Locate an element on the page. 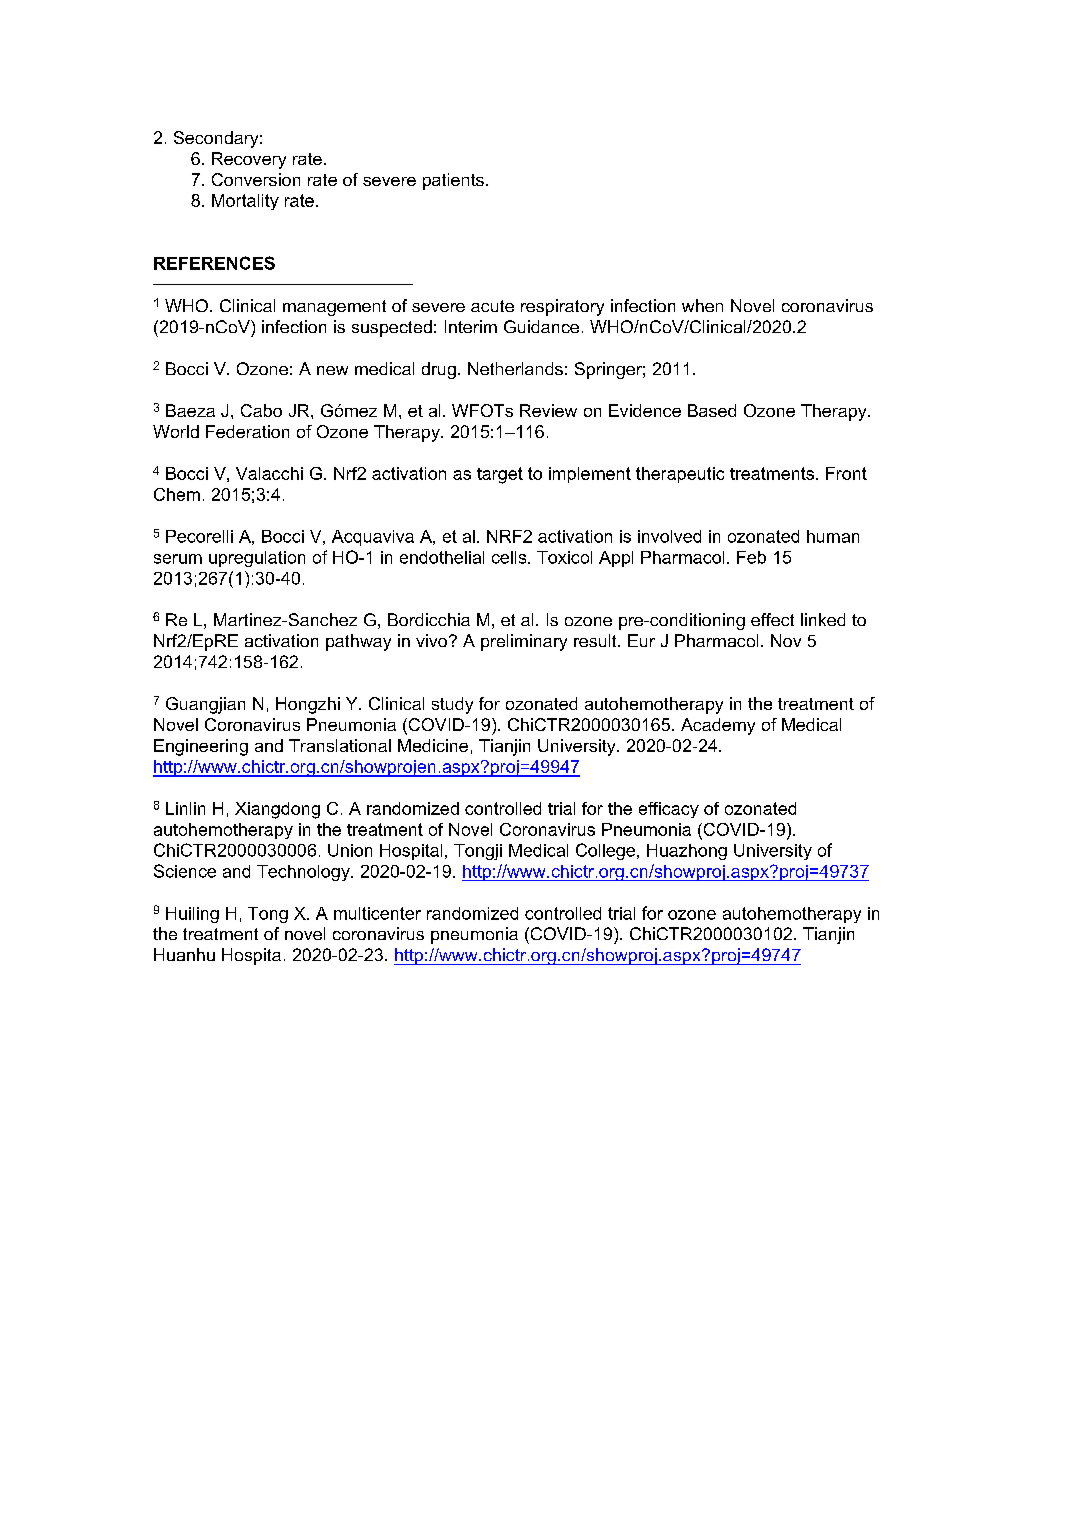 This page has width=1071, height=1514. upregulation is located at coordinates (257, 559).
